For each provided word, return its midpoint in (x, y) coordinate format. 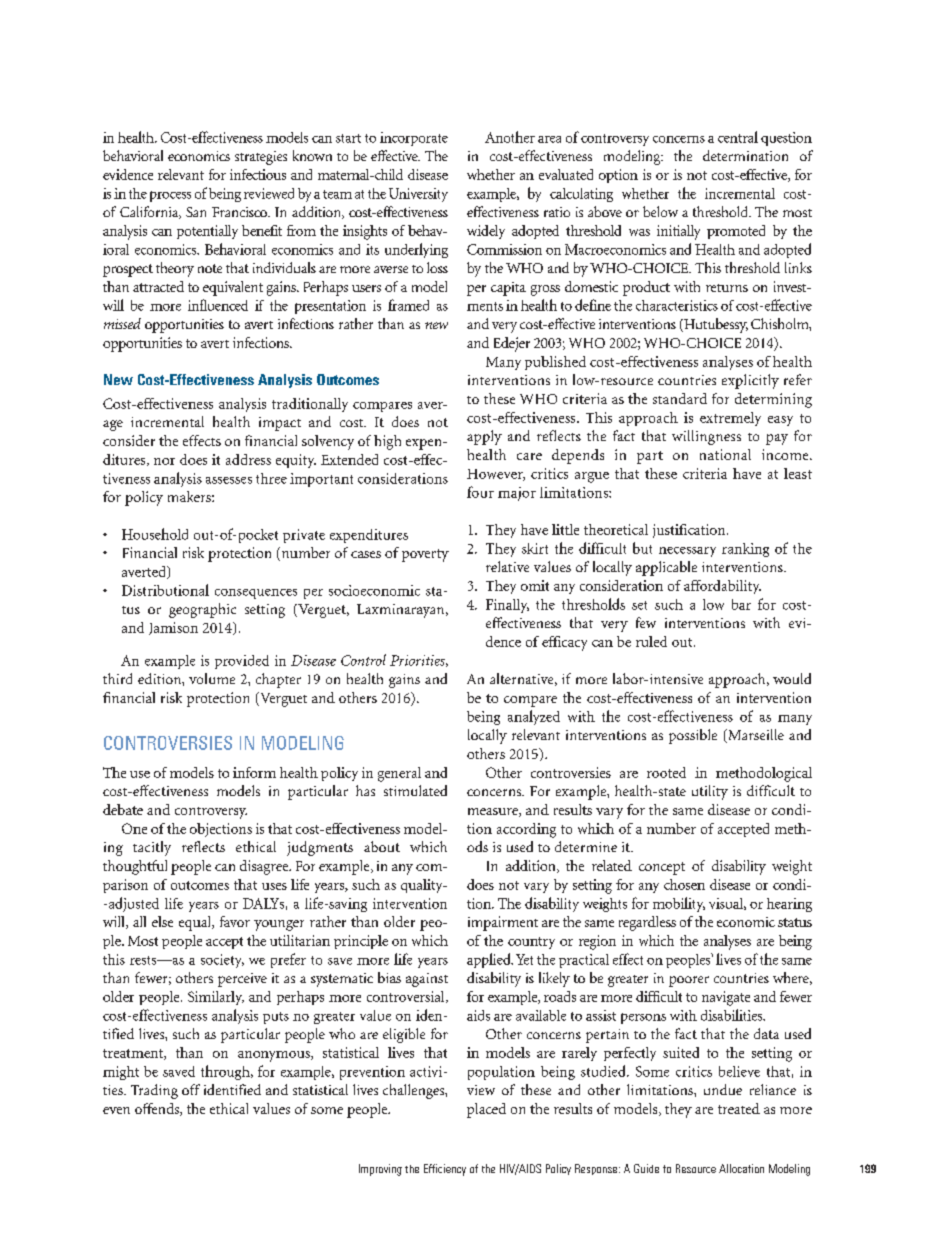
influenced (218, 305)
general (399, 774)
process (170, 196)
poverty (425, 555)
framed (408, 305)
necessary (687, 552)
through (226, 1072)
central (738, 137)
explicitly (750, 381)
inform (254, 772)
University (418, 195)
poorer (689, 981)
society (222, 961)
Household (155, 534)
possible (693, 736)
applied (490, 960)
